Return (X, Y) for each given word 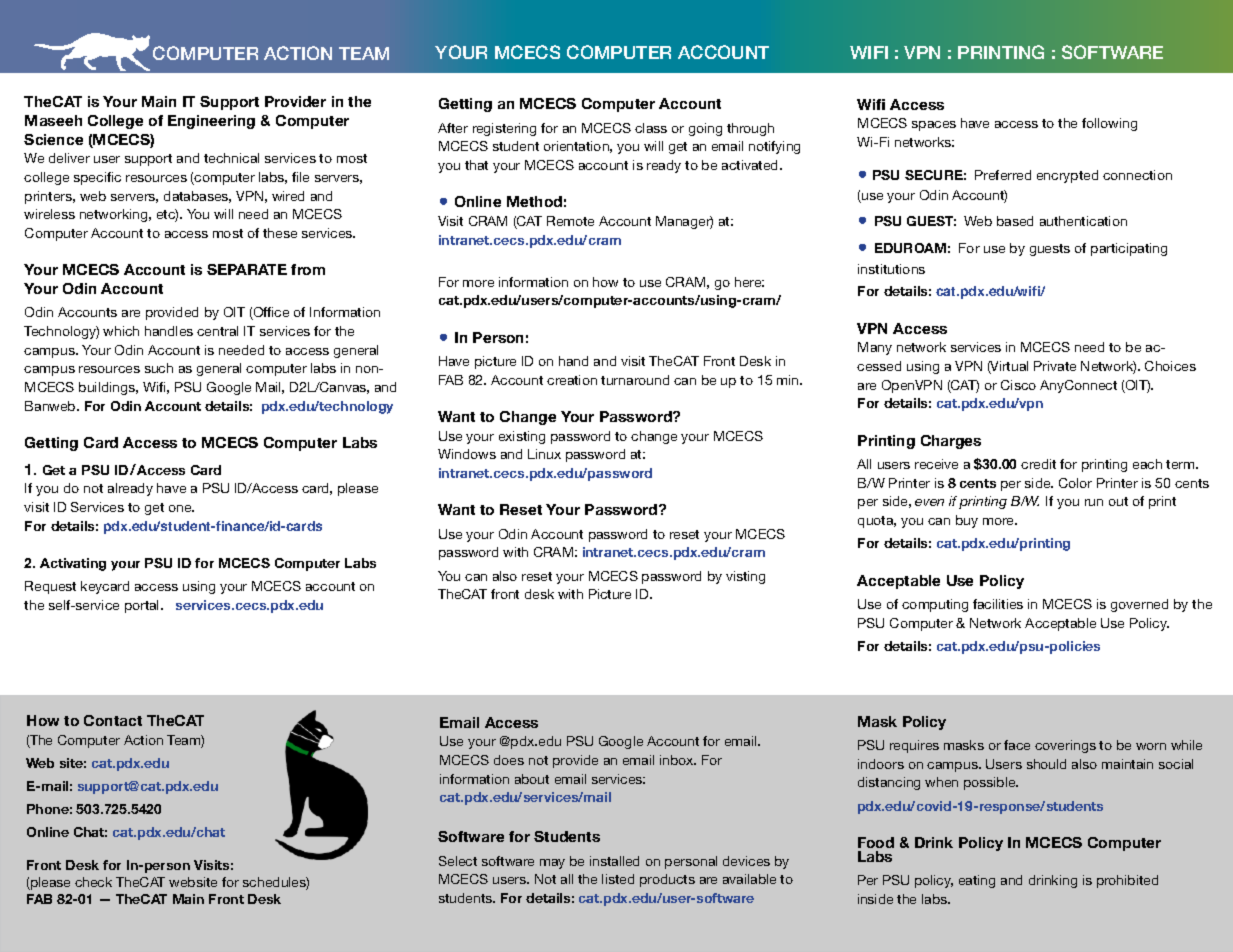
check (93, 882)
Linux (544, 454)
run (1094, 502)
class (651, 128)
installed (614, 861)
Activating (73, 564)
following (1109, 124)
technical (231, 158)
